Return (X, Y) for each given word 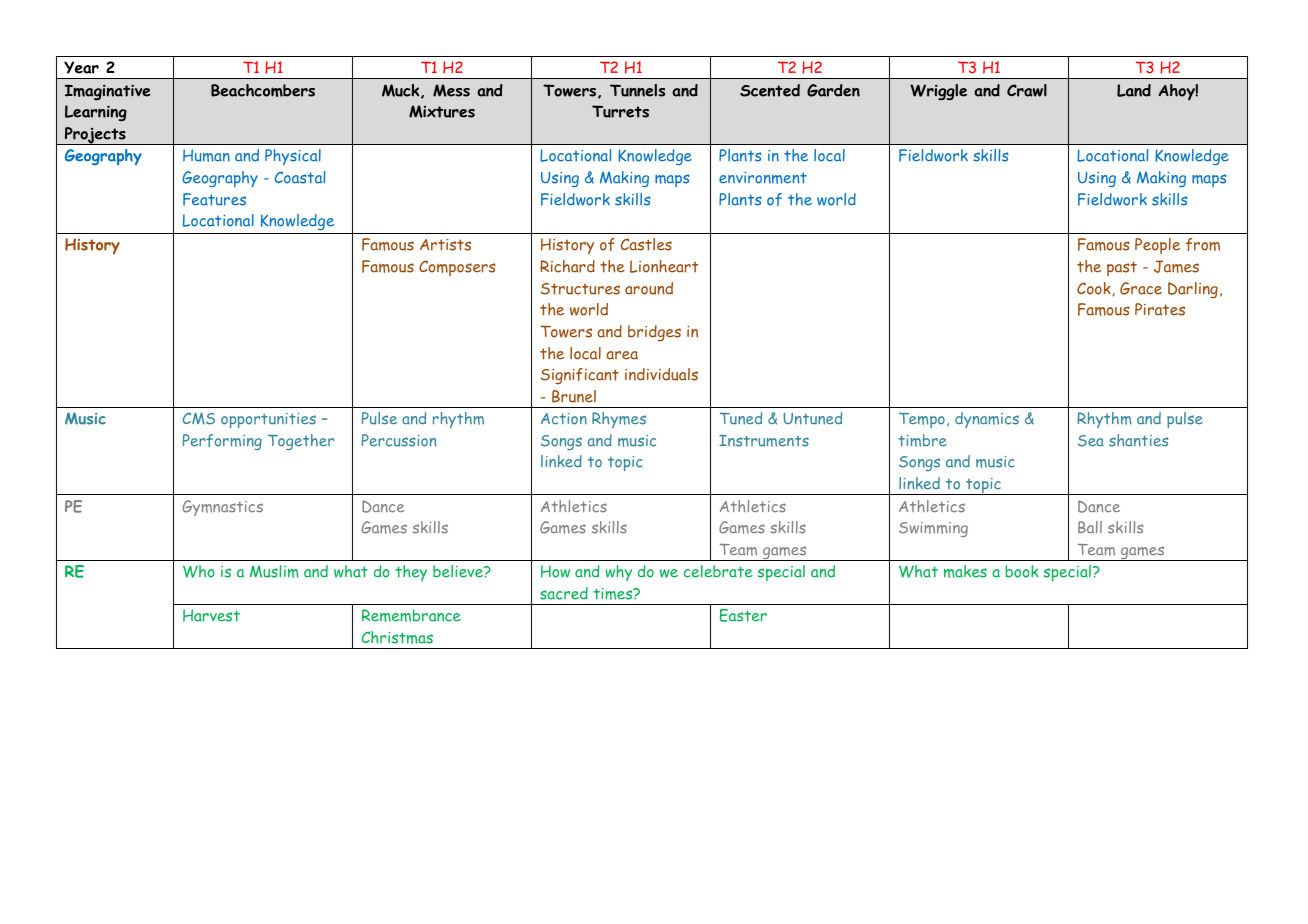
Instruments (764, 441)
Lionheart (664, 266)
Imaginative (108, 92)
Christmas (397, 637)
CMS (199, 418)
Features (214, 199)
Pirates (1160, 309)
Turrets (620, 111)
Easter (743, 615)
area (622, 355)
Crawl (1027, 90)
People (1157, 246)
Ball (1090, 527)
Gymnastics (222, 508)
